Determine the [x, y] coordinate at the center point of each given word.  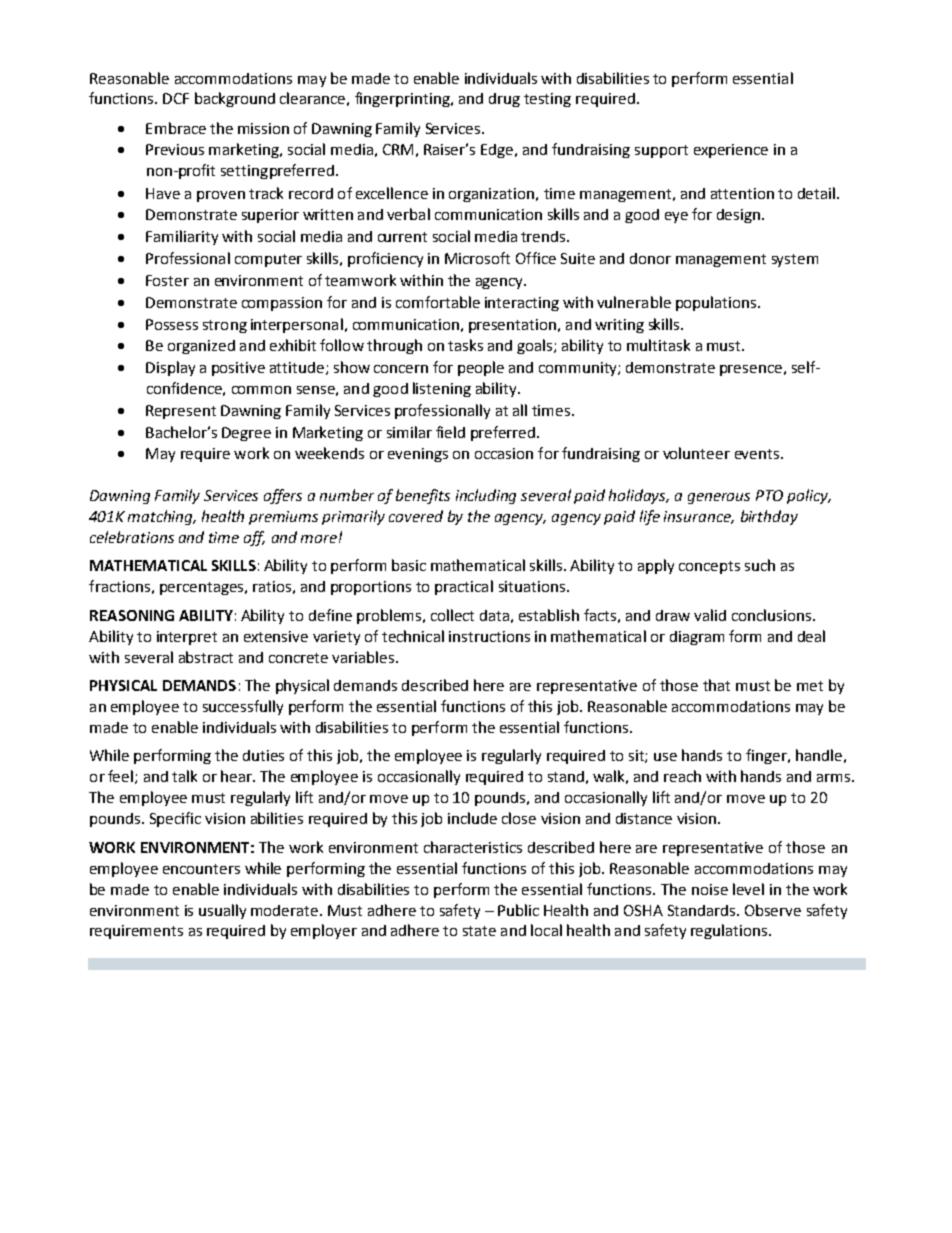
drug [504, 100]
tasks [465, 345]
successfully [243, 707]
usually [222, 911]
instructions [489, 636]
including [486, 496]
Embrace [176, 128]
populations [717, 303]
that [716, 685]
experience [731, 151]
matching [162, 517]
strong [225, 326]
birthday [769, 517]
